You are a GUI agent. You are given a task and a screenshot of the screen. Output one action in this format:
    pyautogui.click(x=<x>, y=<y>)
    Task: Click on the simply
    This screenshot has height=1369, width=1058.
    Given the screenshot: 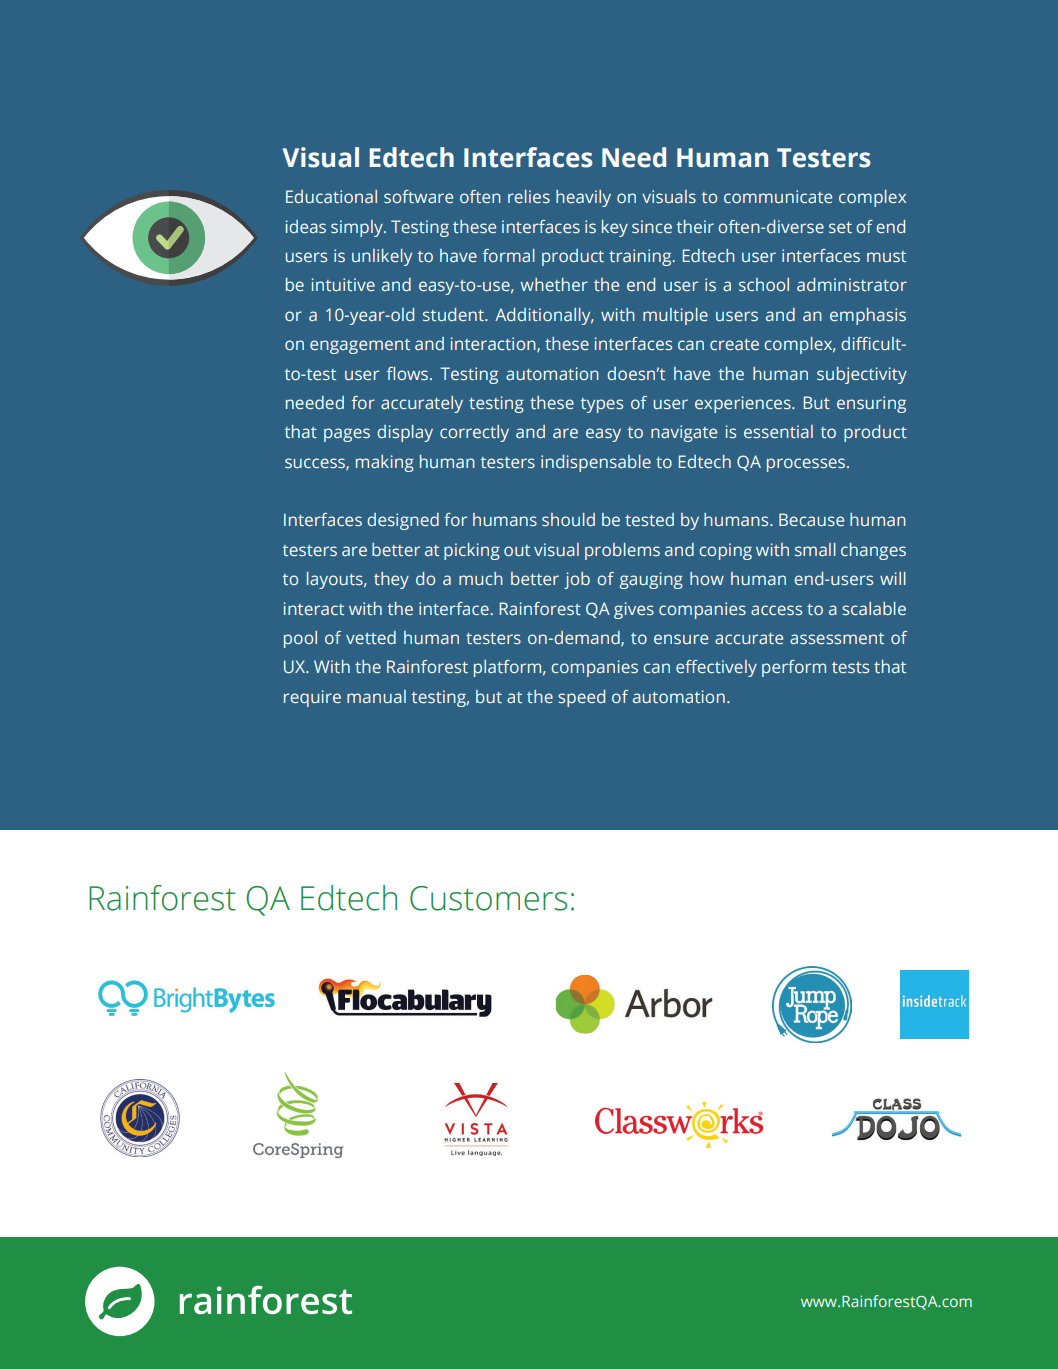 What is the action you would take?
    pyautogui.click(x=358, y=228)
